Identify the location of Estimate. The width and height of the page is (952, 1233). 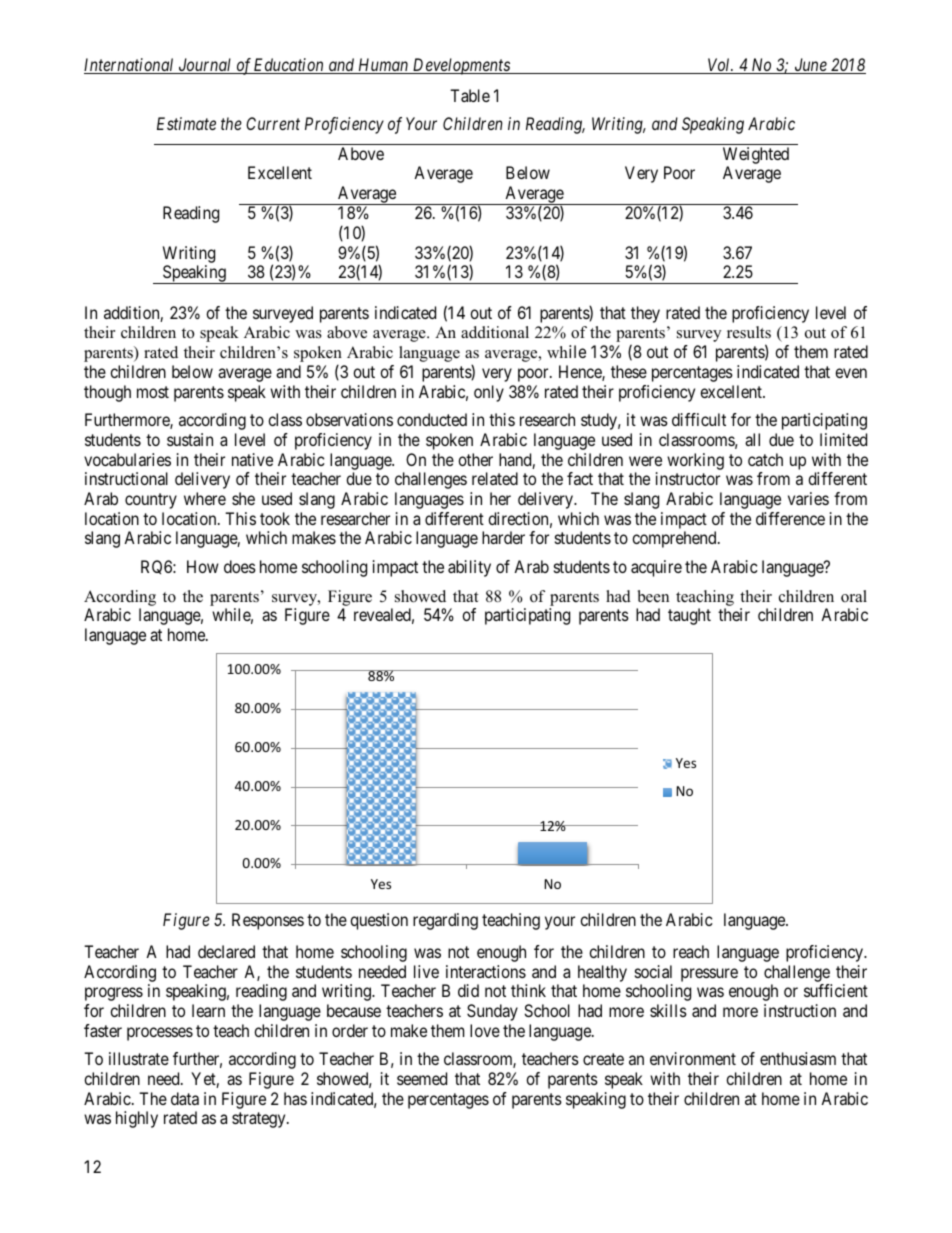
(186, 123).
